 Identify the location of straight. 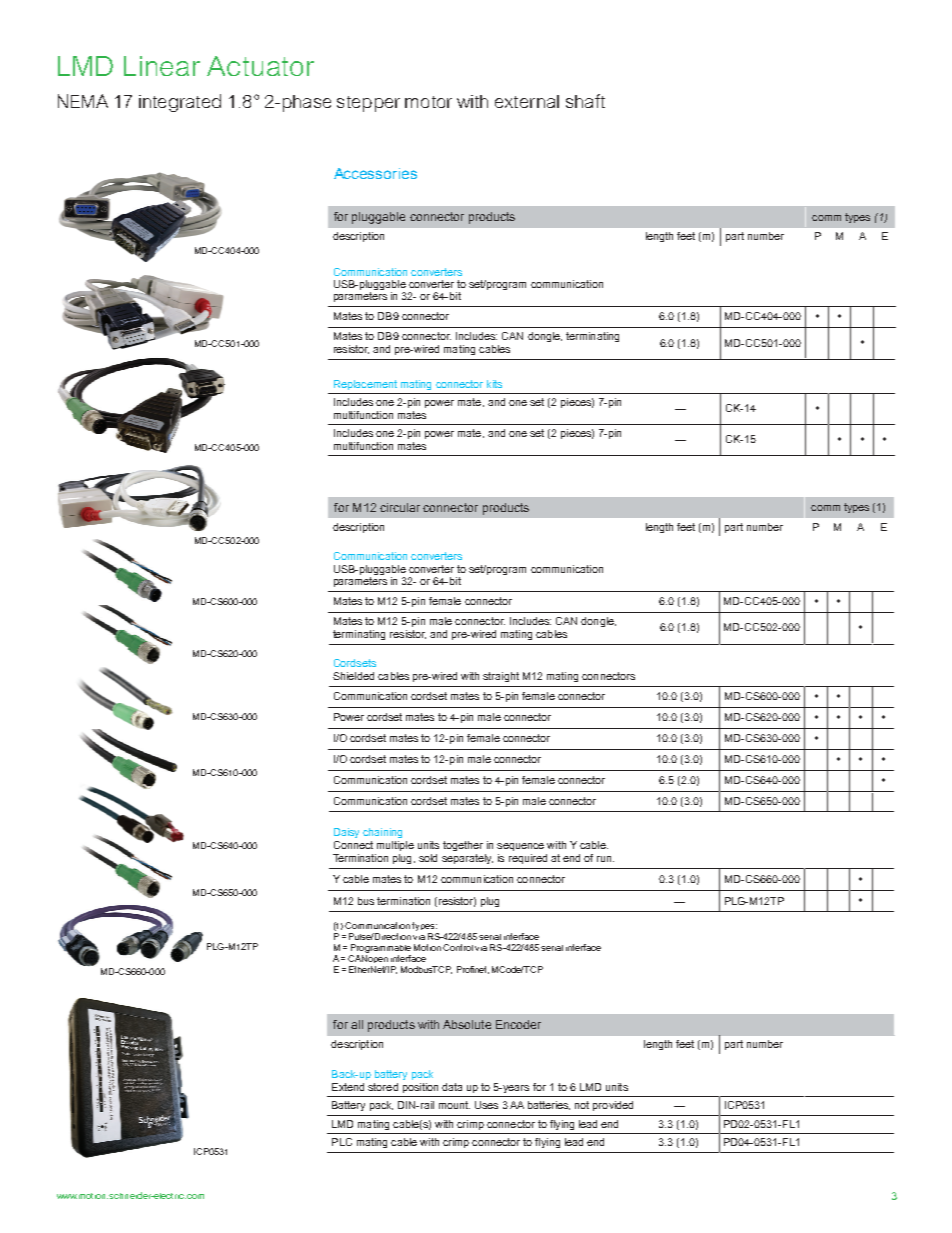
(501, 677).
